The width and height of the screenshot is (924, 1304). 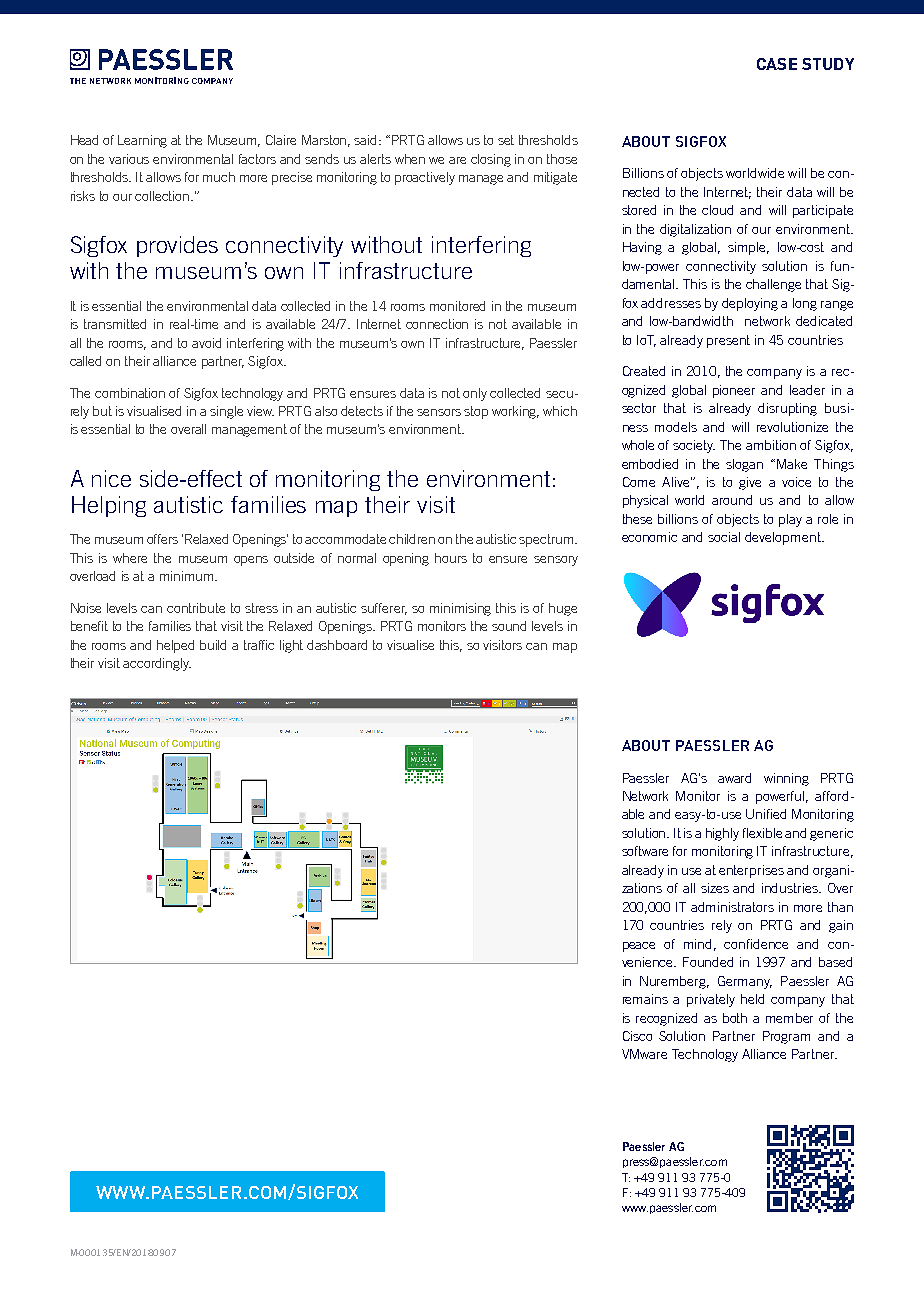 What do you see at coordinates (475, 394) in the screenshot?
I see `only` at bounding box center [475, 394].
